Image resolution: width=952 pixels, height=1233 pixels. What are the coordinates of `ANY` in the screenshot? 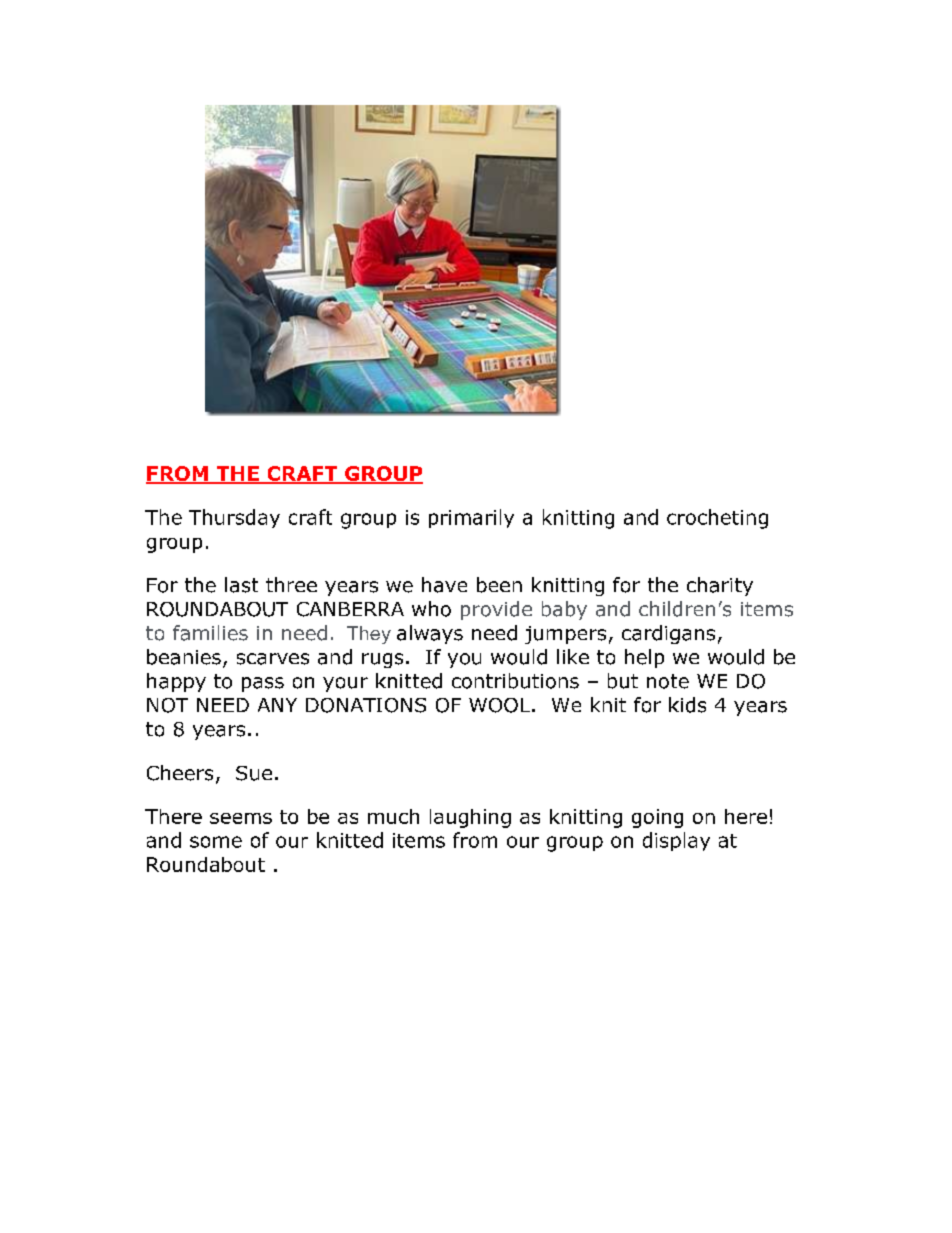 It's located at (277, 705).
